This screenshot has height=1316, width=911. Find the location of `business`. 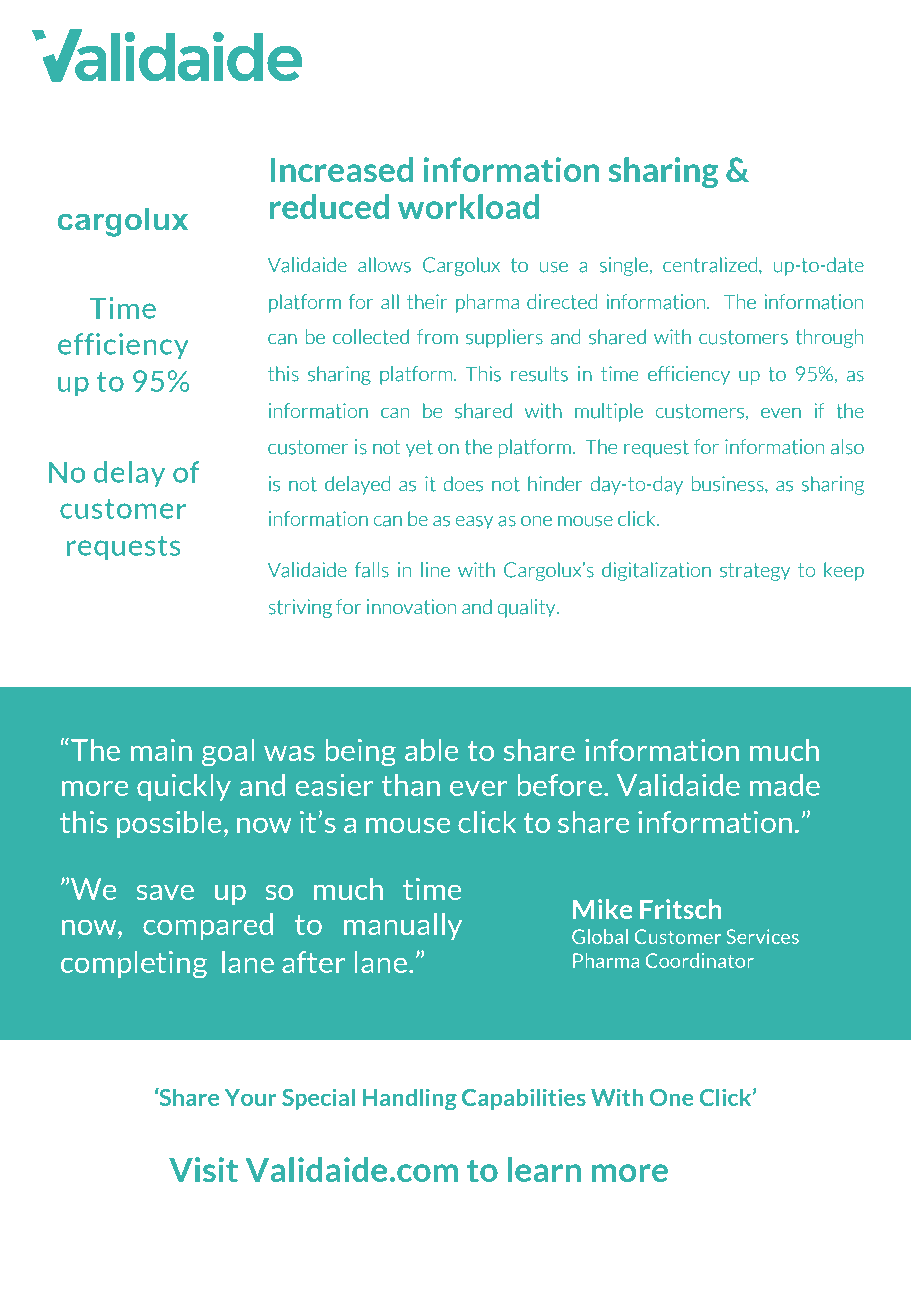

business is located at coordinates (729, 484).
